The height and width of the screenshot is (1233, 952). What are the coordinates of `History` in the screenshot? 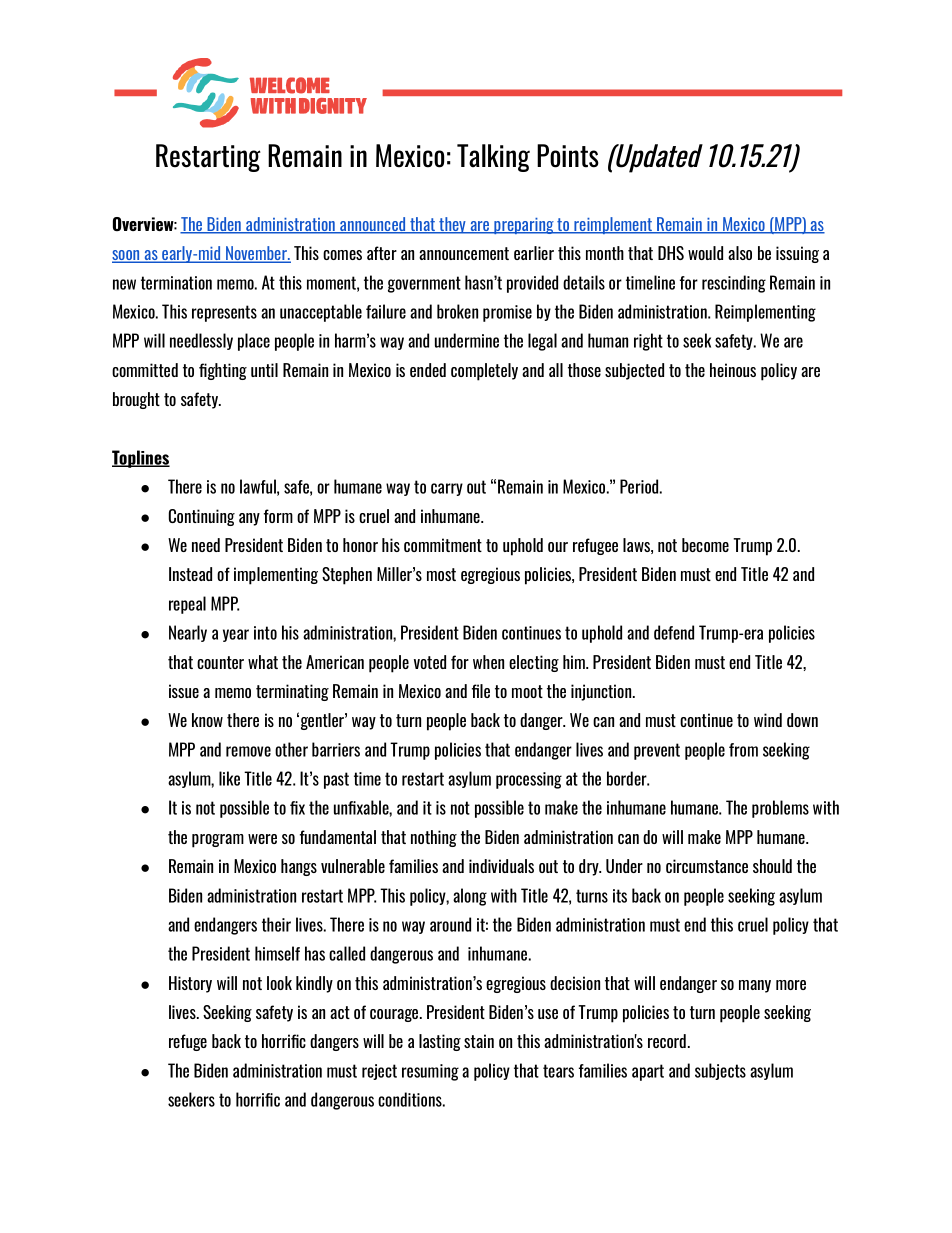 It's located at (190, 984).
